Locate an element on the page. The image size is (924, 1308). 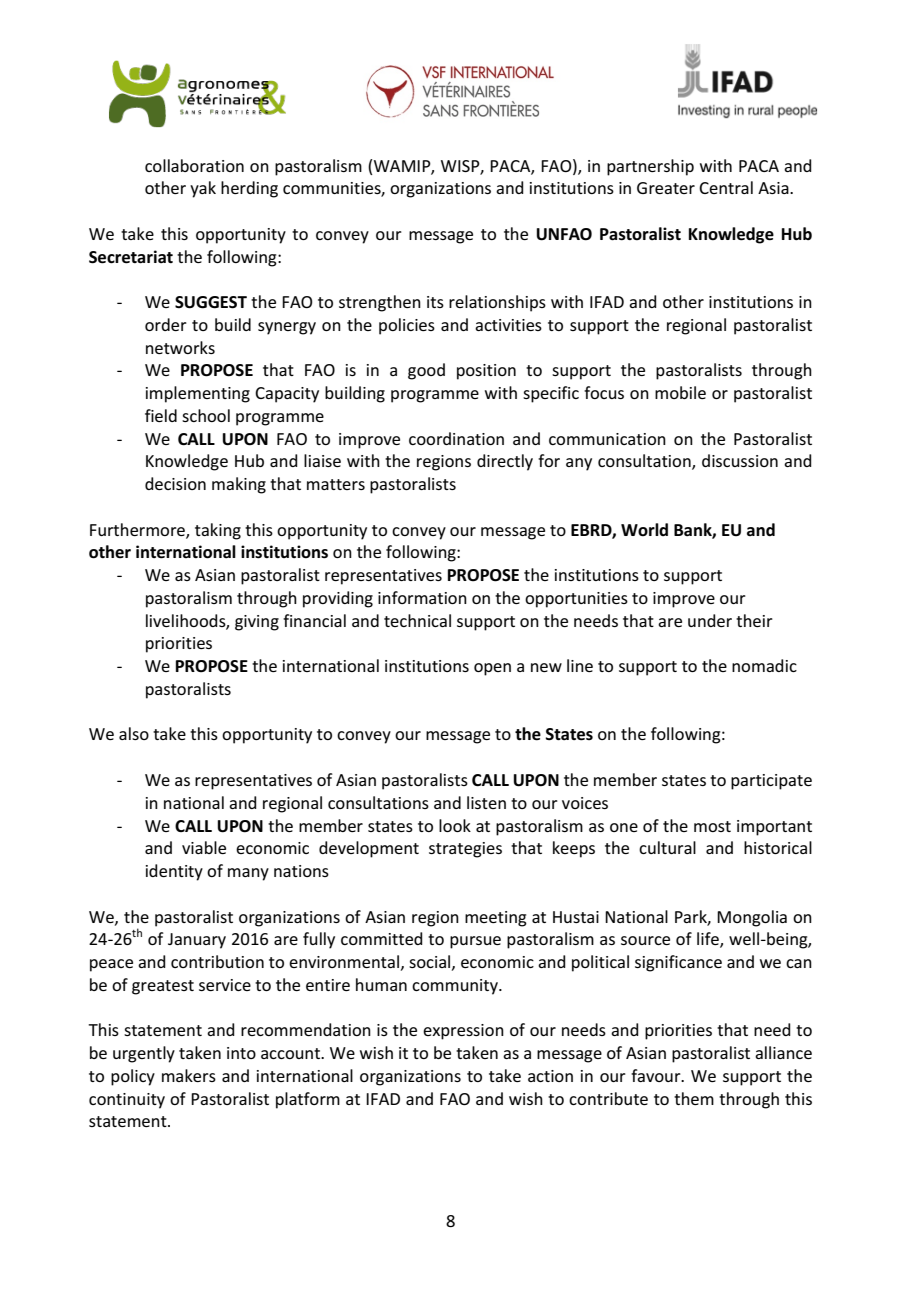
information is located at coordinates (422, 597).
